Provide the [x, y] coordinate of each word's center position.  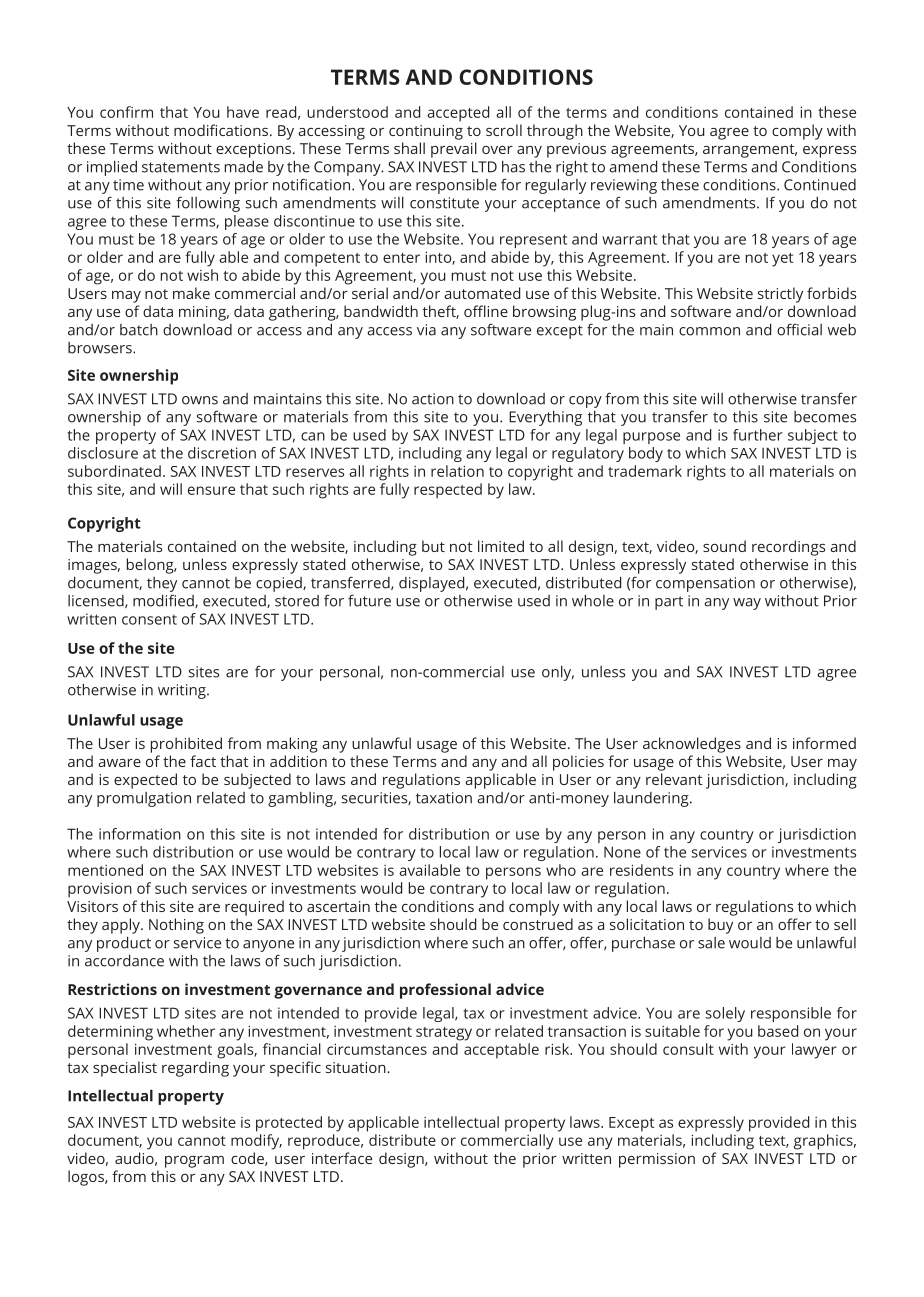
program [194, 1162]
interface [342, 1158]
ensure [211, 490]
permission [657, 1160]
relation [457, 471]
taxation [444, 798]
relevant [674, 779]
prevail [454, 150]
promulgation [144, 799]
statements [181, 167]
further [758, 435]
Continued [820, 185]
